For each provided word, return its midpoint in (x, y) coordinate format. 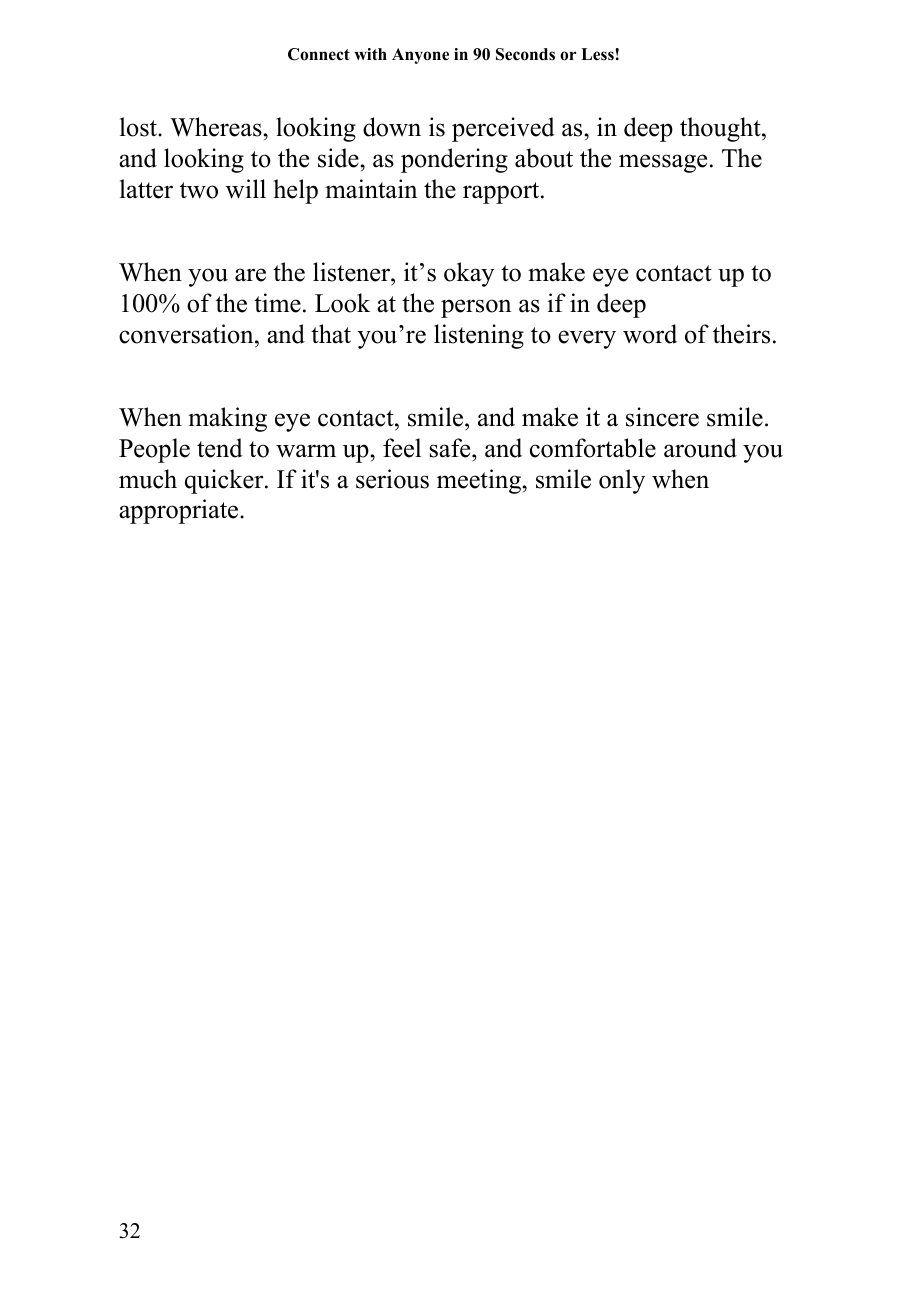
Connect (319, 54)
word (650, 334)
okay (469, 274)
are (250, 275)
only (622, 481)
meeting (480, 481)
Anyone (420, 56)
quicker (225, 481)
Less (598, 54)
